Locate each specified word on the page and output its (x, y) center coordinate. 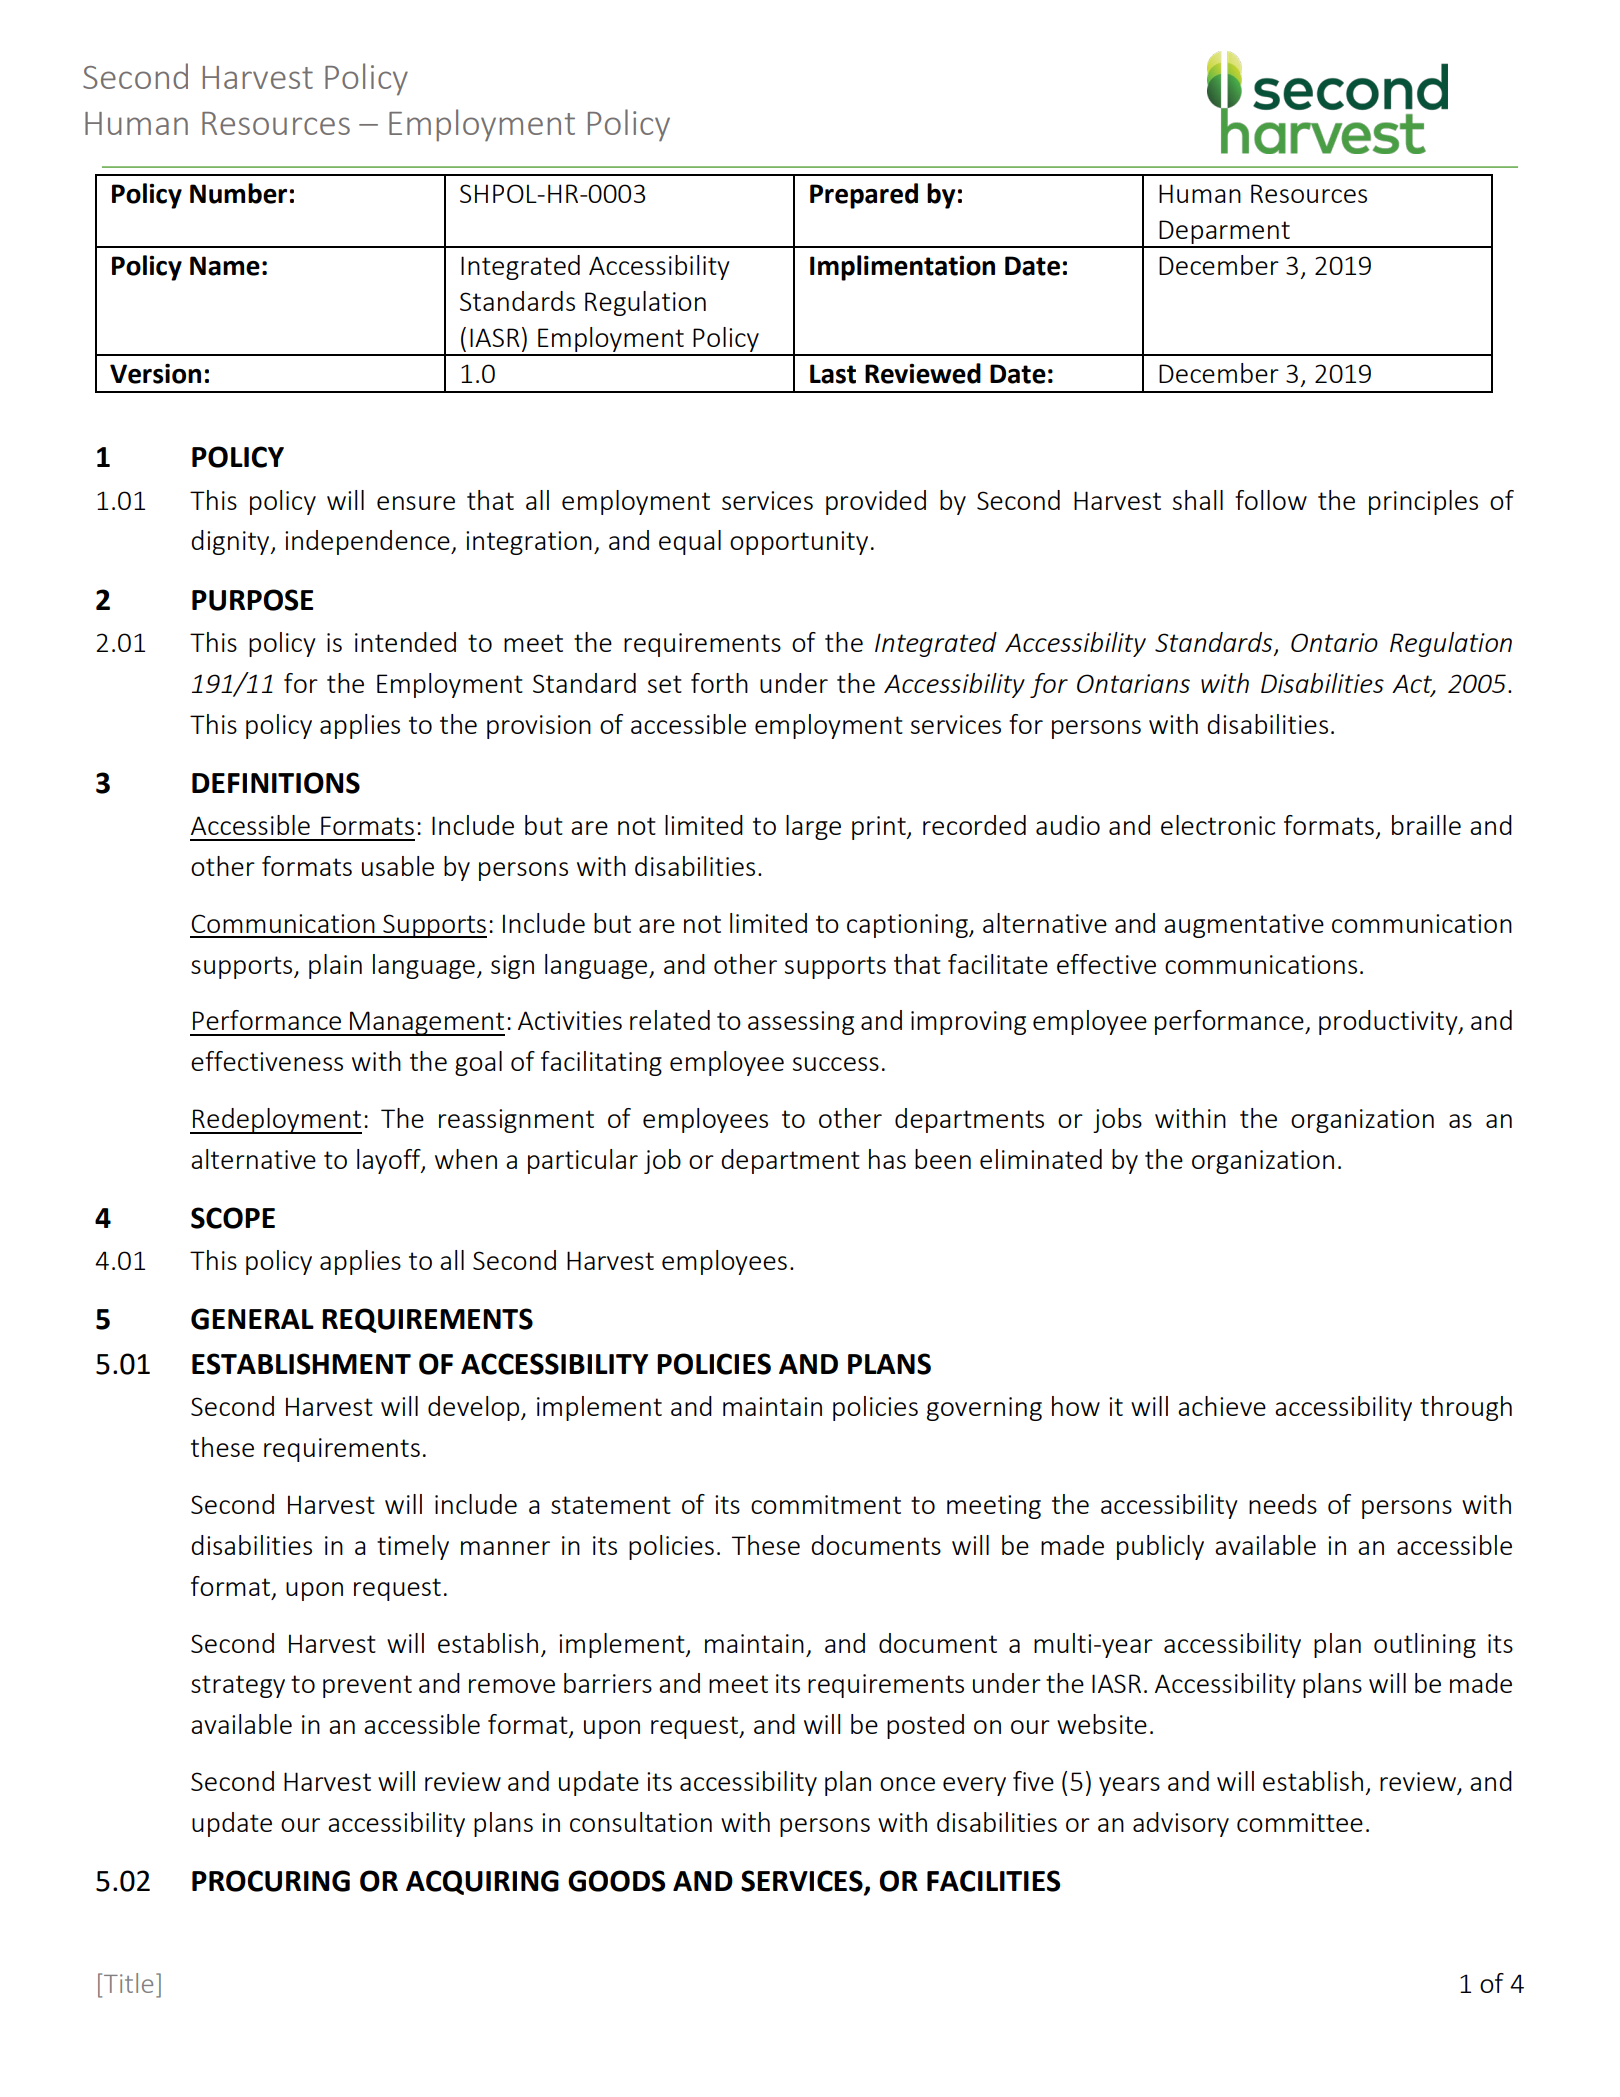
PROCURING (271, 1881)
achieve (1222, 1406)
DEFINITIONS (276, 783)
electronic (1218, 825)
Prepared (864, 196)
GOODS (616, 1881)
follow (1271, 500)
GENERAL (252, 1319)
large (813, 827)
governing (984, 1409)
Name (225, 266)
